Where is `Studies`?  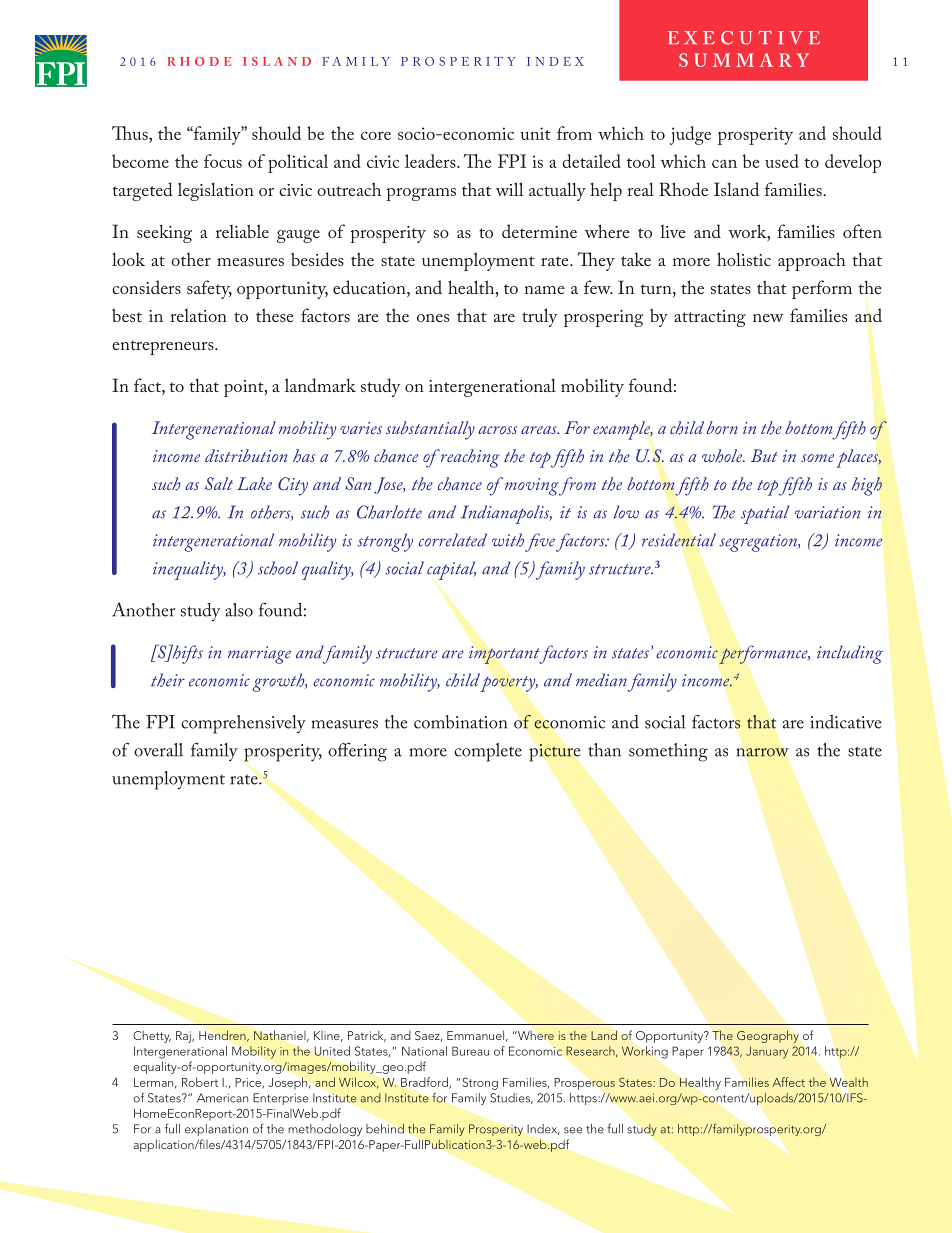 Studies is located at coordinates (511, 1098).
